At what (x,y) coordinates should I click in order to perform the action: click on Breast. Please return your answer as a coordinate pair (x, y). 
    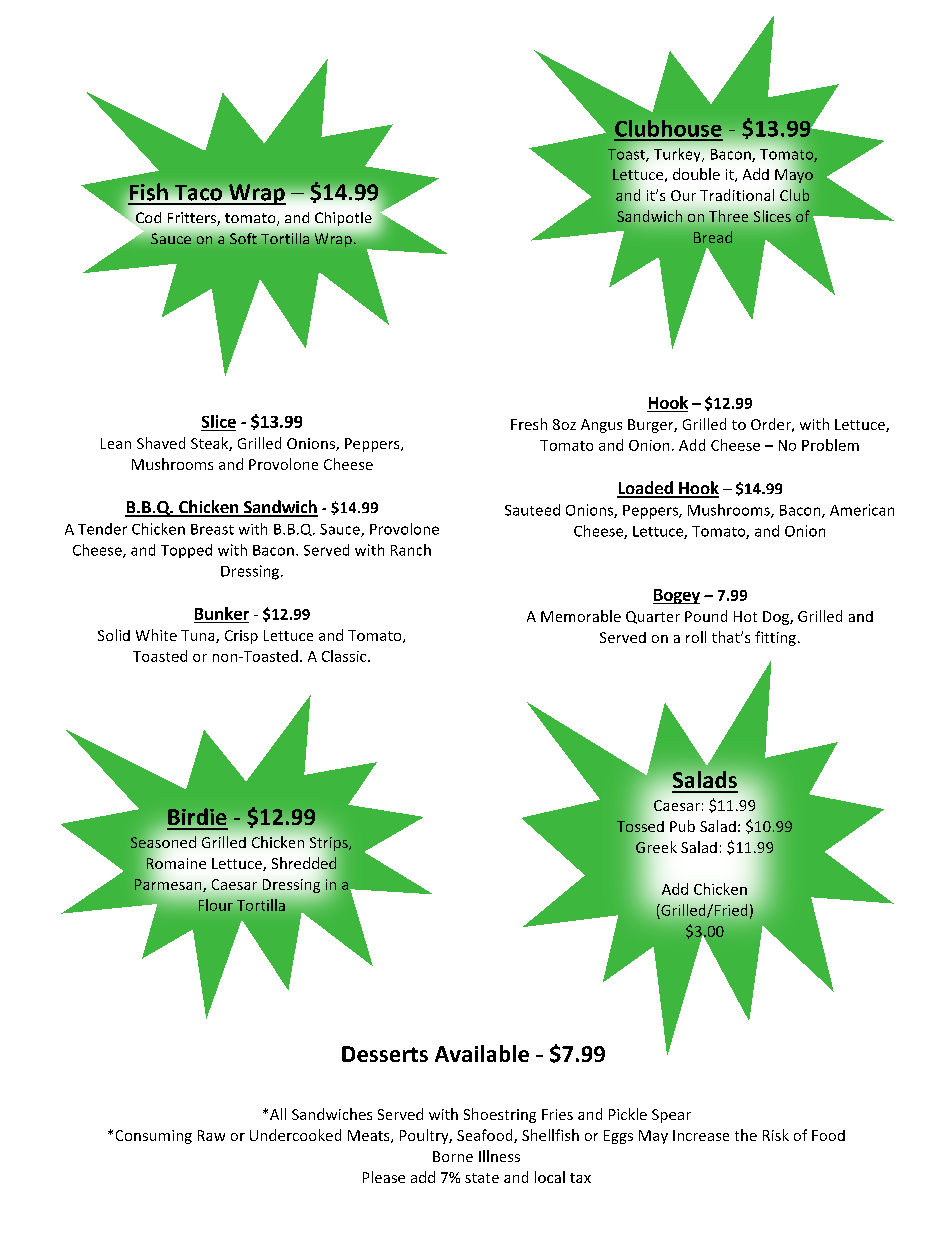
    Looking at the image, I should click on (212, 529).
